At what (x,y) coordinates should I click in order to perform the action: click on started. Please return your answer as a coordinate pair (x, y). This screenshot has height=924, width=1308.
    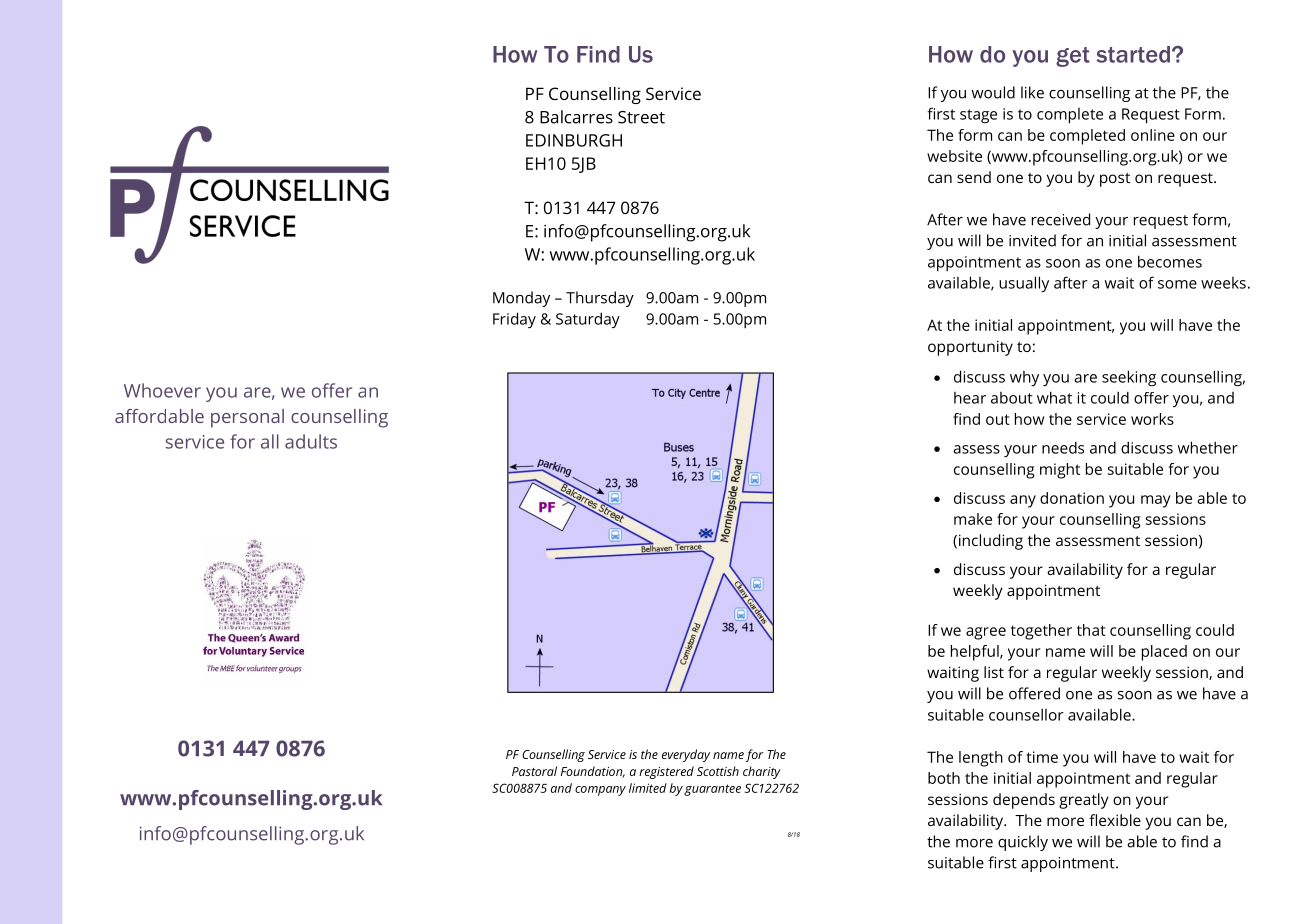
    Looking at the image, I should click on (1133, 54).
